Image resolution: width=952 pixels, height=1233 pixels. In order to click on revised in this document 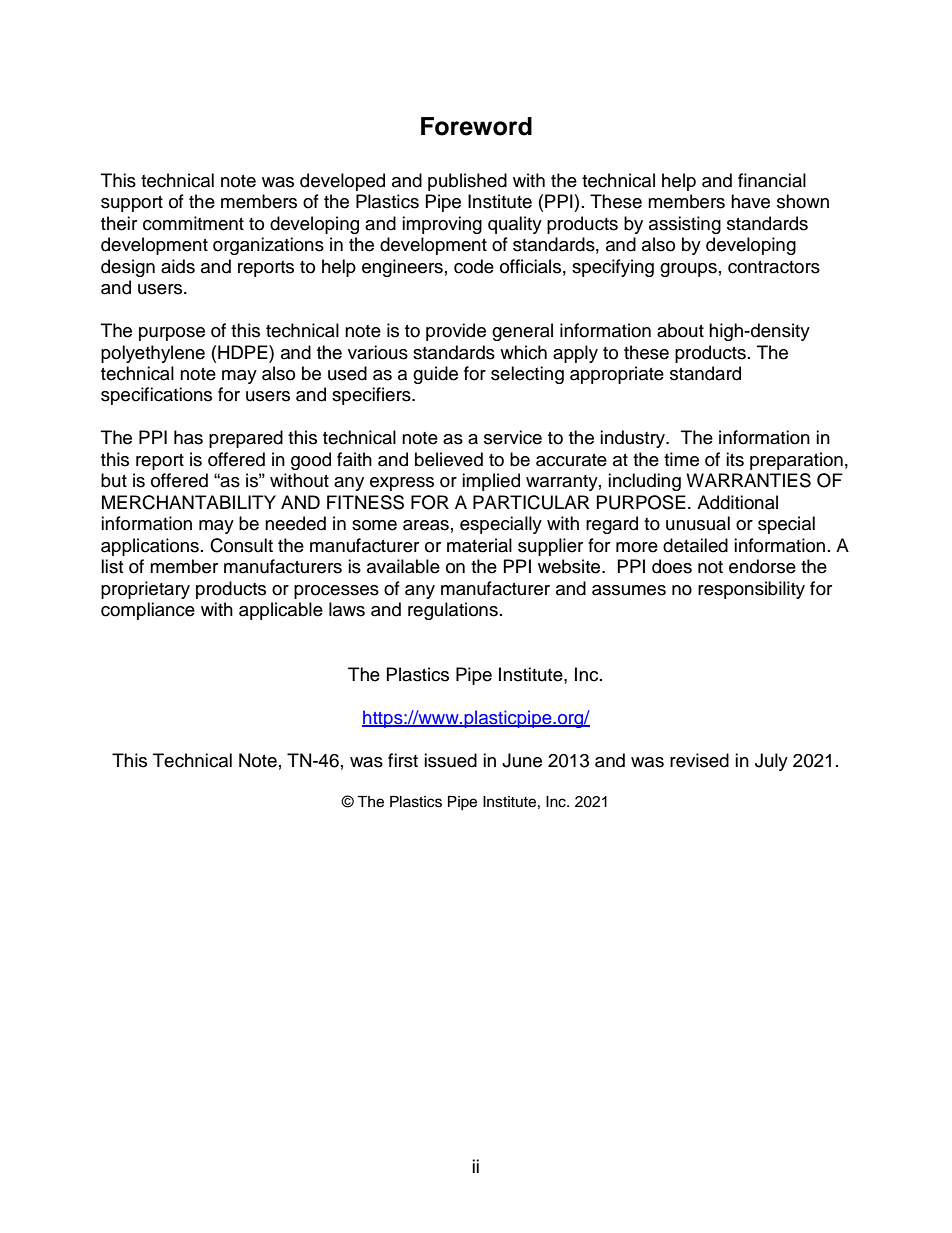, I will do `click(699, 760)`.
